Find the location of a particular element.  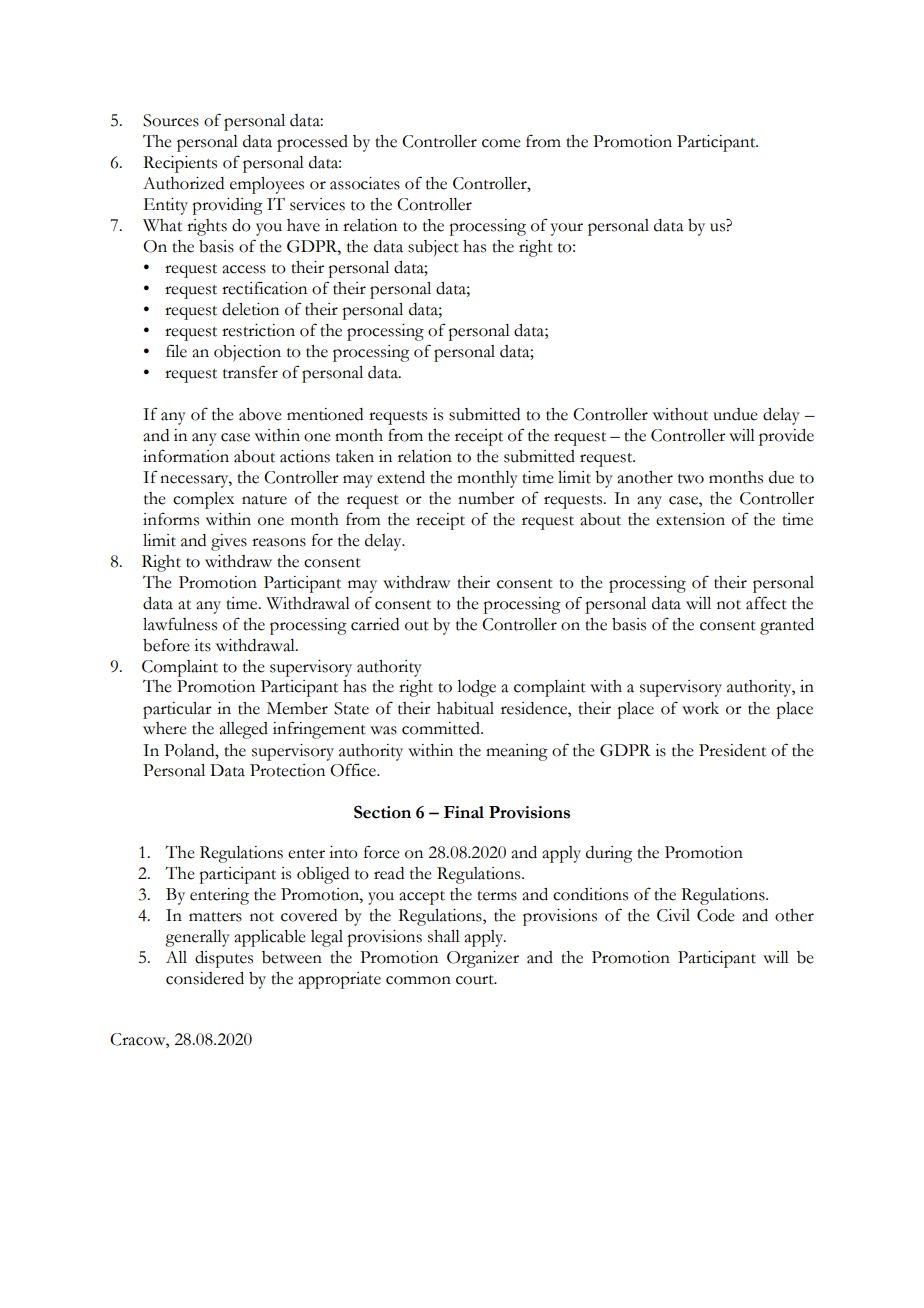

come is located at coordinates (501, 143).
